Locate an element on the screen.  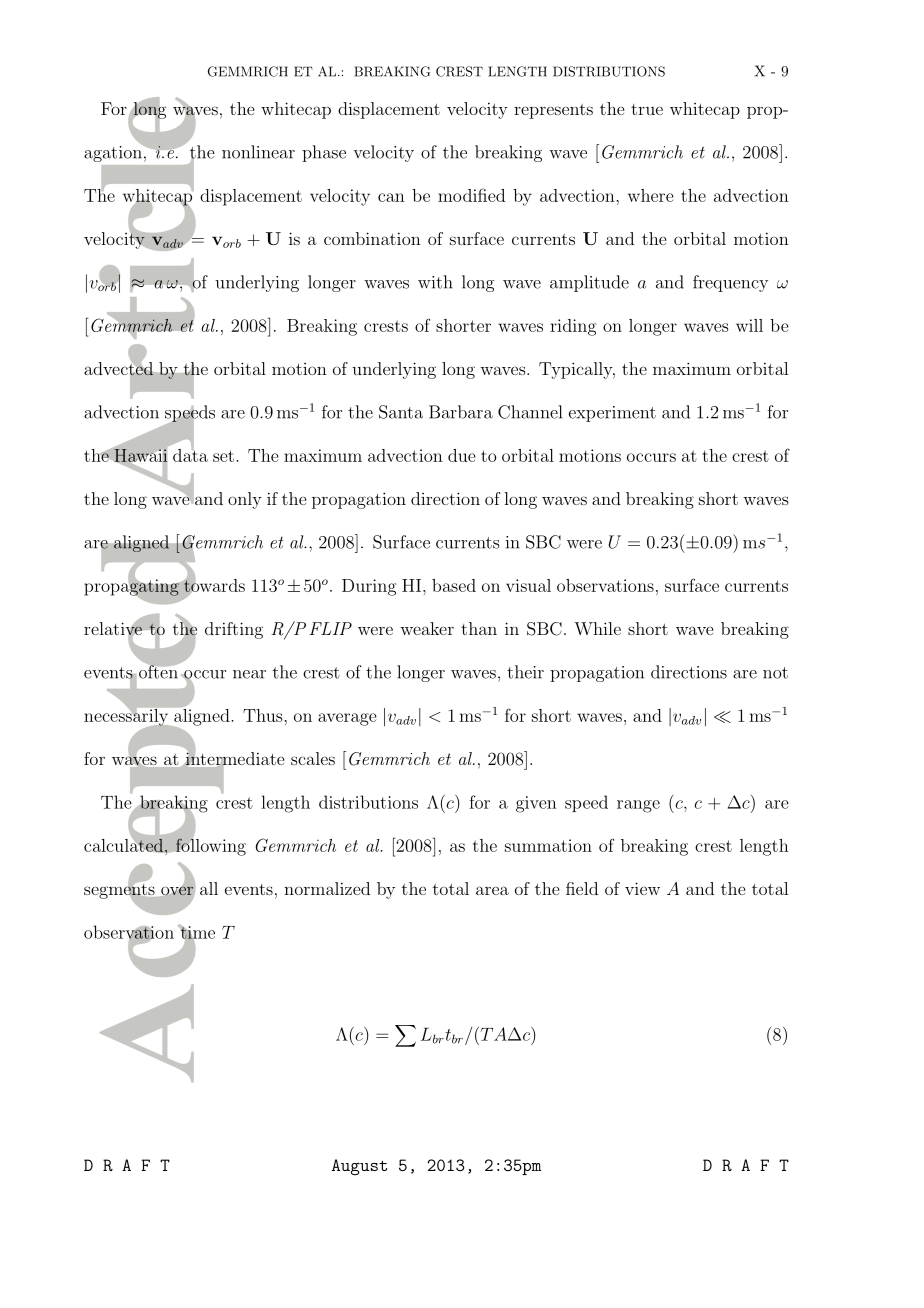
than is located at coordinates (479, 628).
